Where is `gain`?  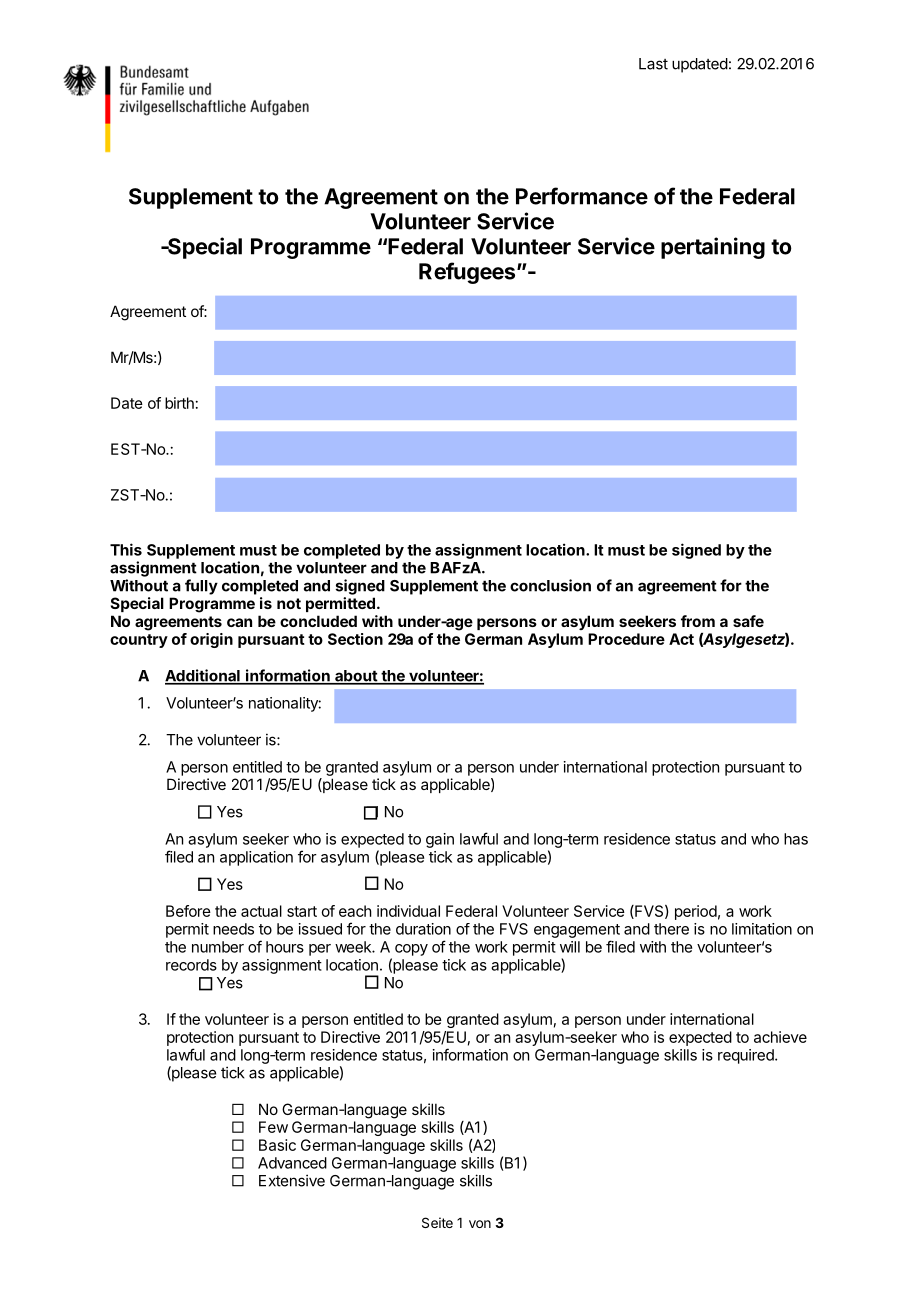
gain is located at coordinates (440, 840).
